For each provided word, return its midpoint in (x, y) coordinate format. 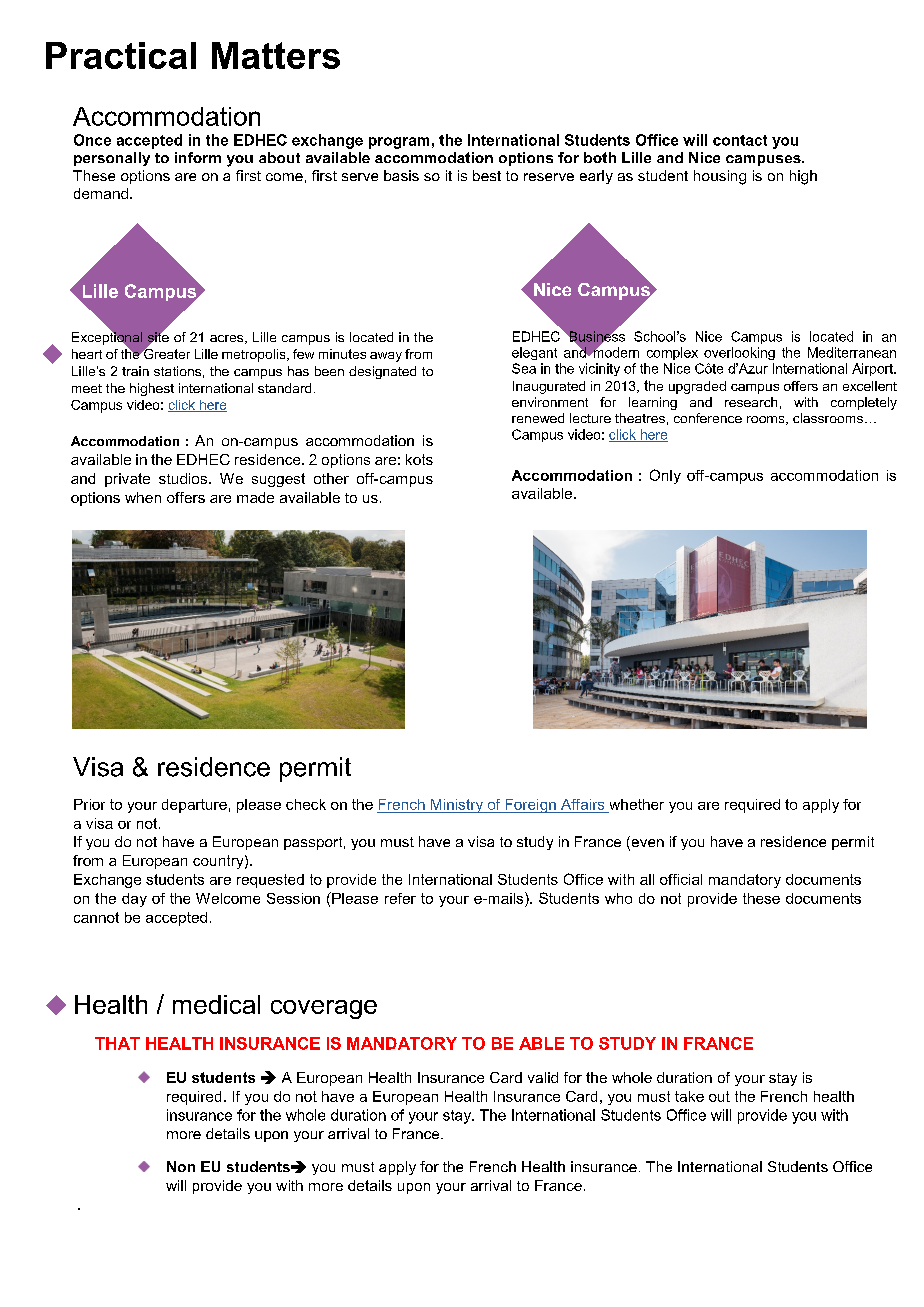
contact (740, 140)
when (143, 497)
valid (543, 1077)
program (399, 143)
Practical (121, 55)
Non (181, 1166)
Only (665, 476)
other (331, 478)
